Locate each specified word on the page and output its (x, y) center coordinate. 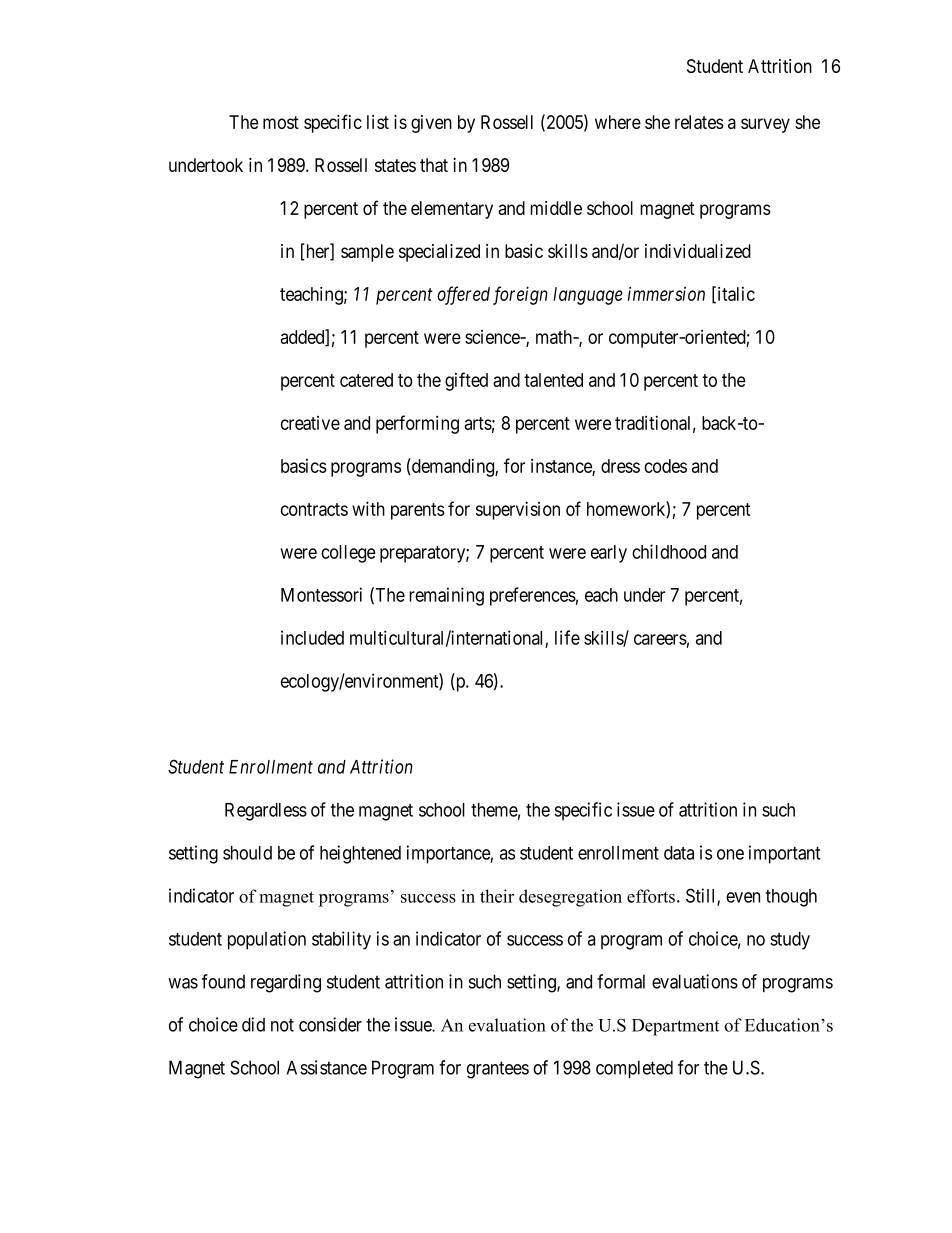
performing (417, 424)
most (281, 122)
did (253, 1024)
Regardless (266, 812)
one (730, 854)
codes (665, 466)
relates (699, 122)
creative (310, 423)
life (567, 637)
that (434, 165)
